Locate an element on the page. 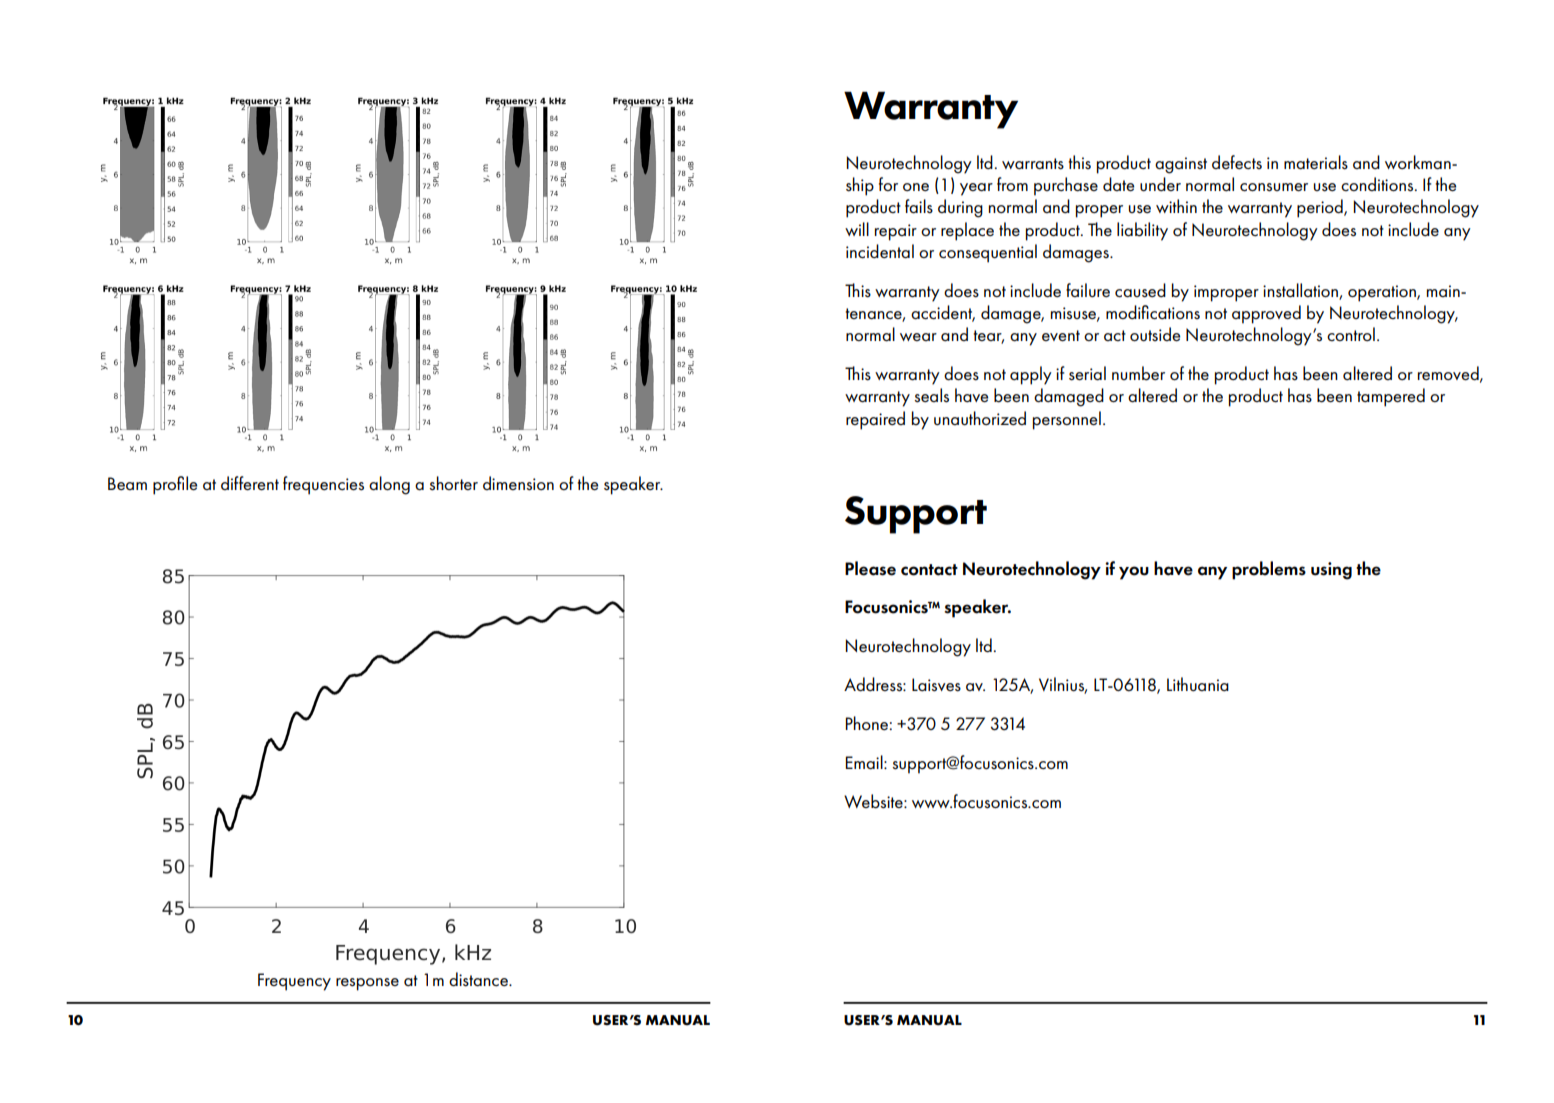  consumer is located at coordinates (1274, 187).
